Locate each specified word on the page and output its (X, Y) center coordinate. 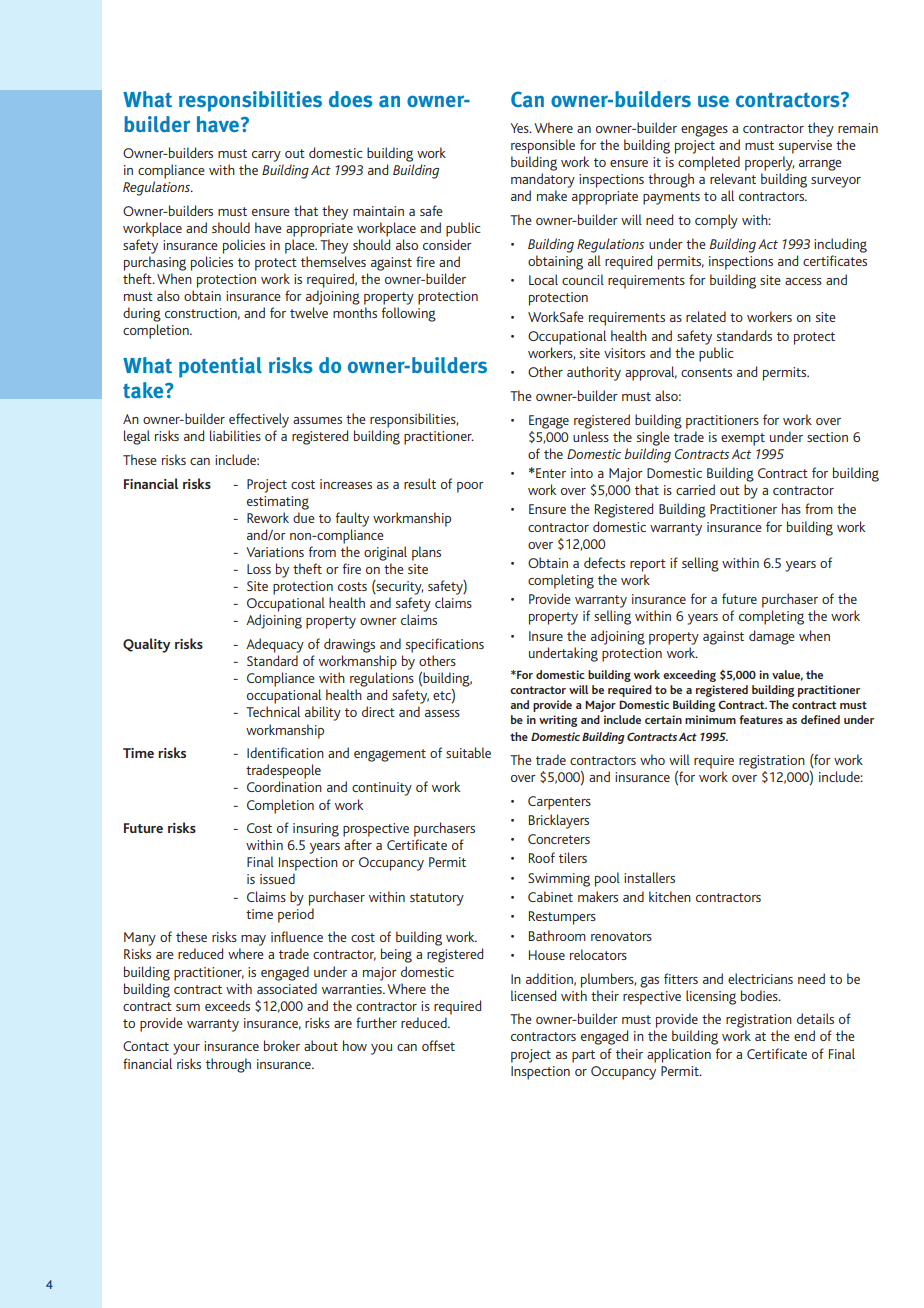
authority (594, 373)
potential (220, 367)
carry (266, 156)
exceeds (227, 1005)
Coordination (284, 786)
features (761, 719)
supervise (805, 147)
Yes (520, 128)
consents (706, 372)
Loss (259, 569)
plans (426, 553)
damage (772, 637)
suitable (468, 752)
